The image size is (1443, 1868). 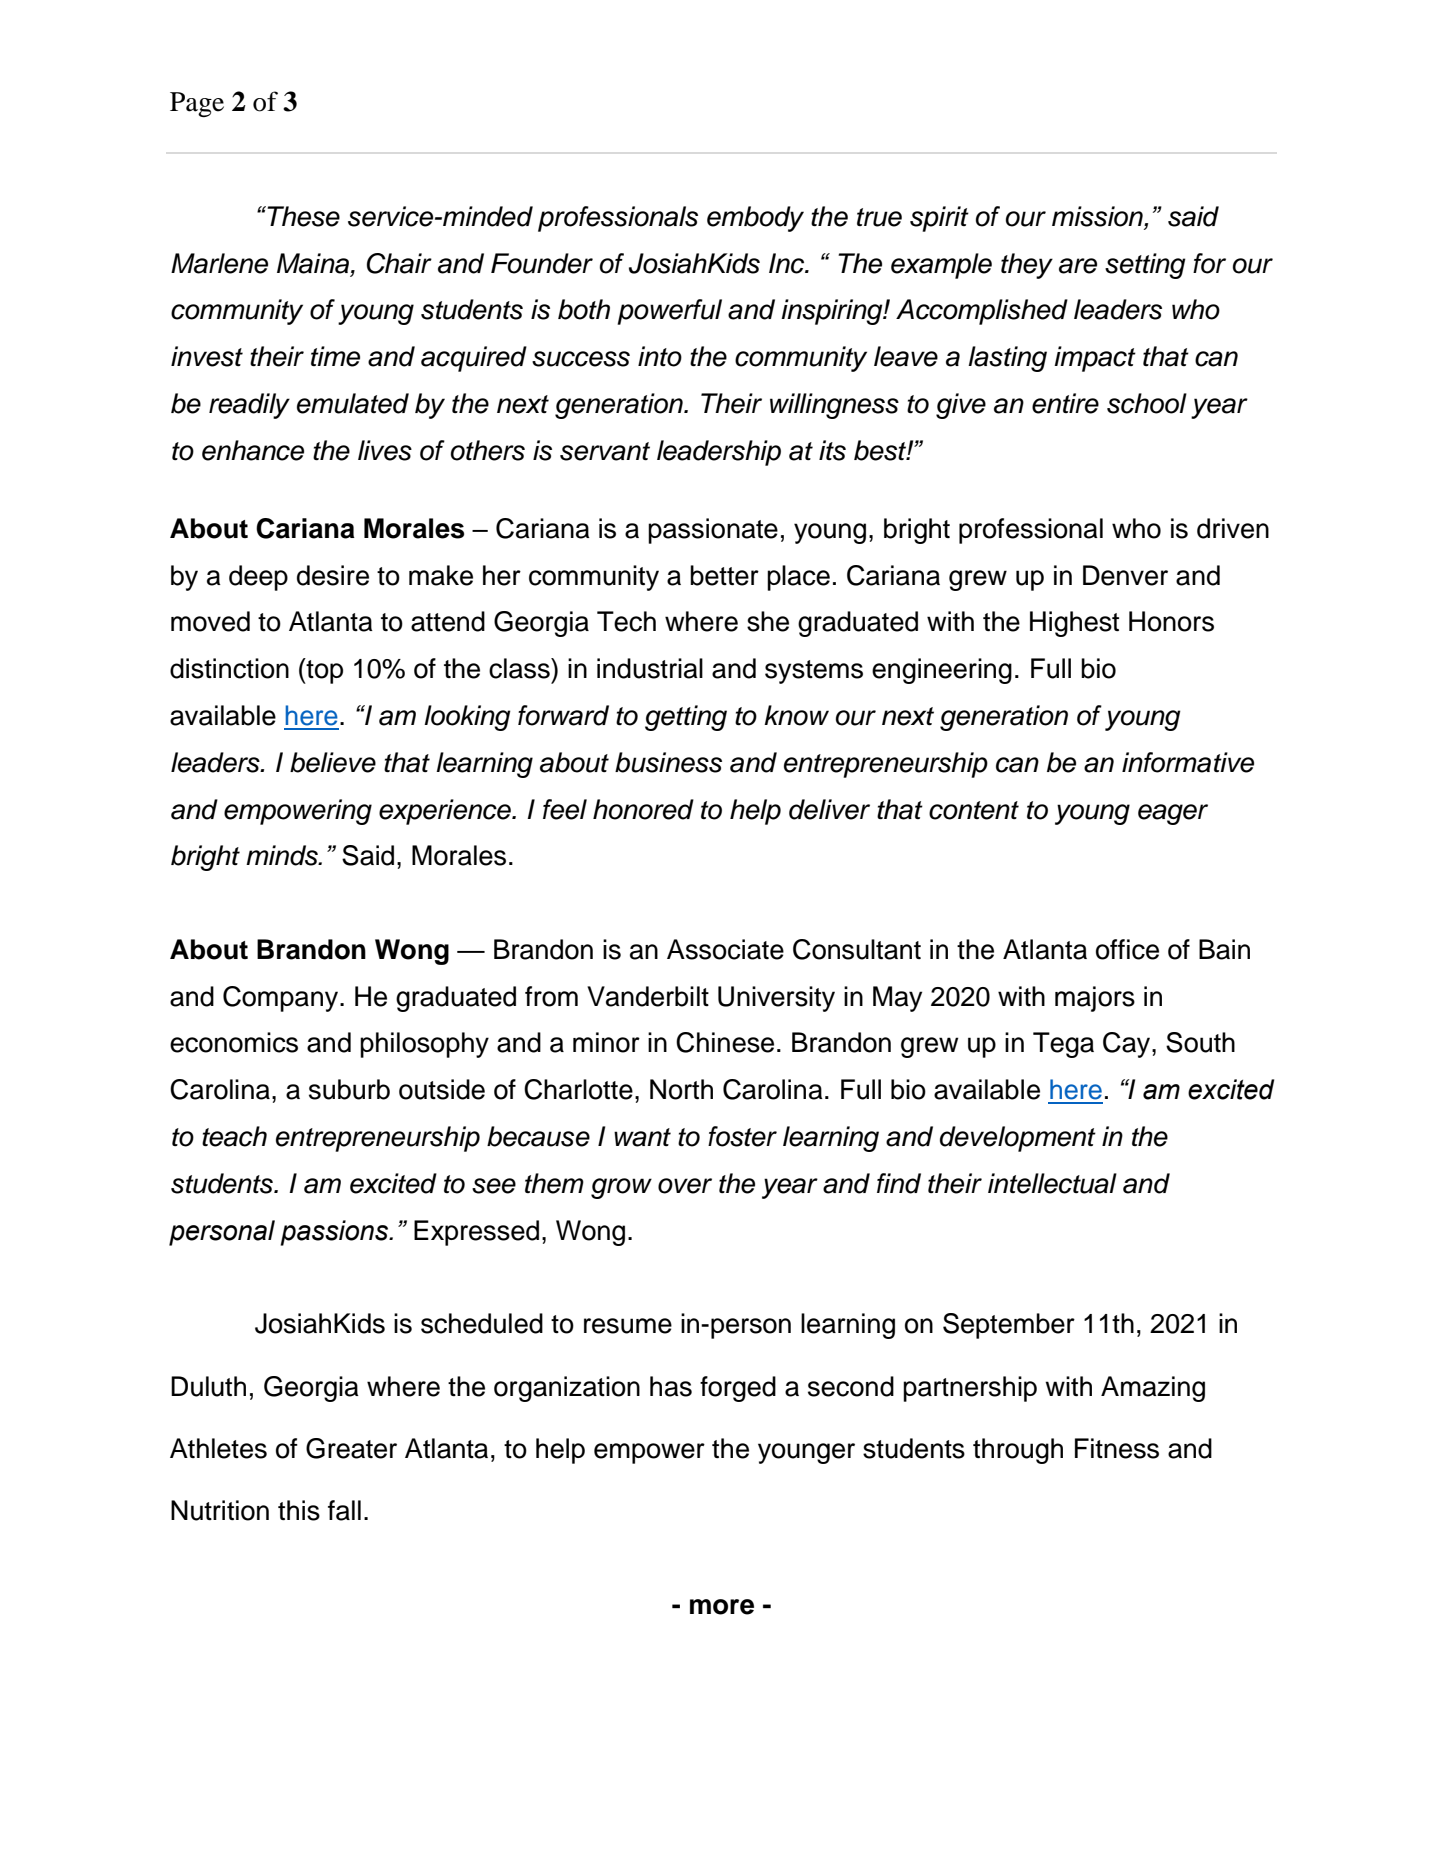 I want to click on minds, so click(x=283, y=855).
